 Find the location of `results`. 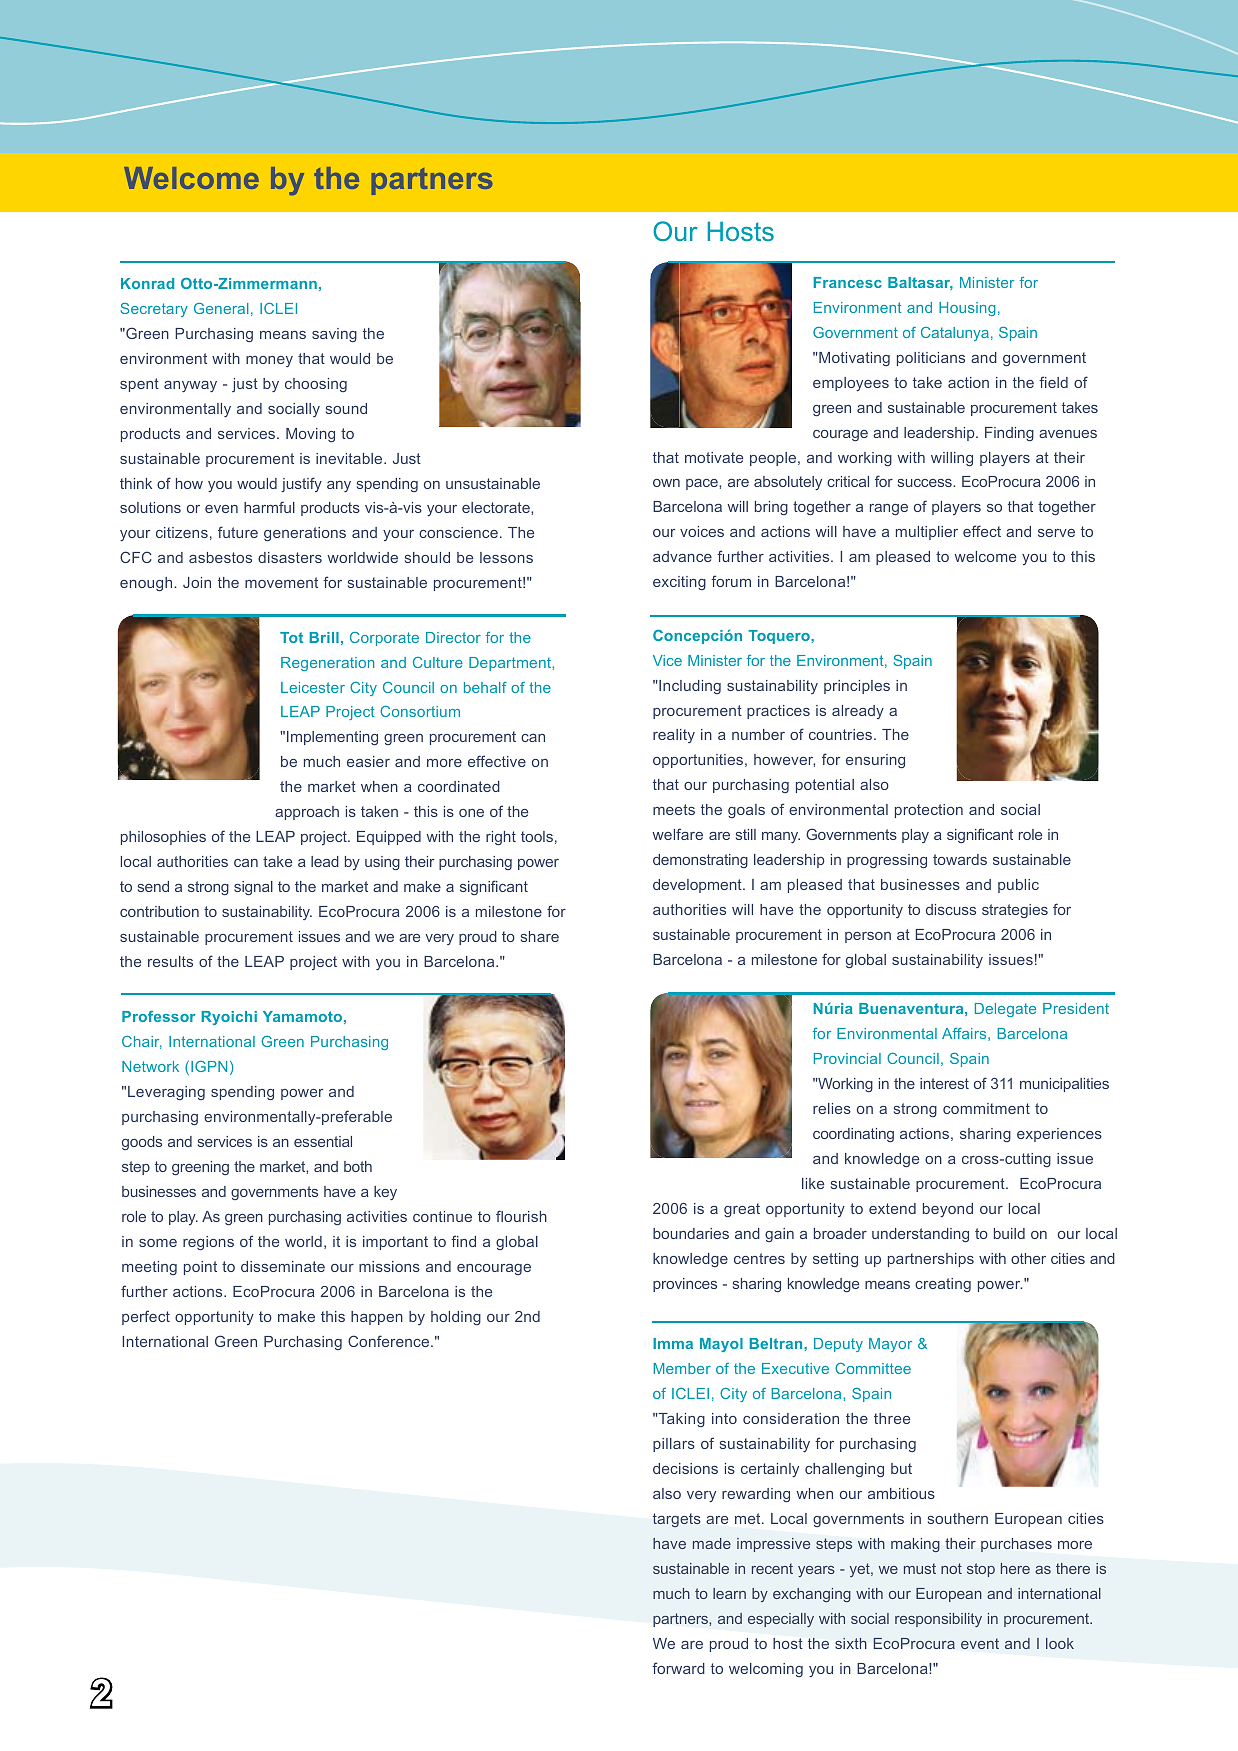

results is located at coordinates (170, 961).
